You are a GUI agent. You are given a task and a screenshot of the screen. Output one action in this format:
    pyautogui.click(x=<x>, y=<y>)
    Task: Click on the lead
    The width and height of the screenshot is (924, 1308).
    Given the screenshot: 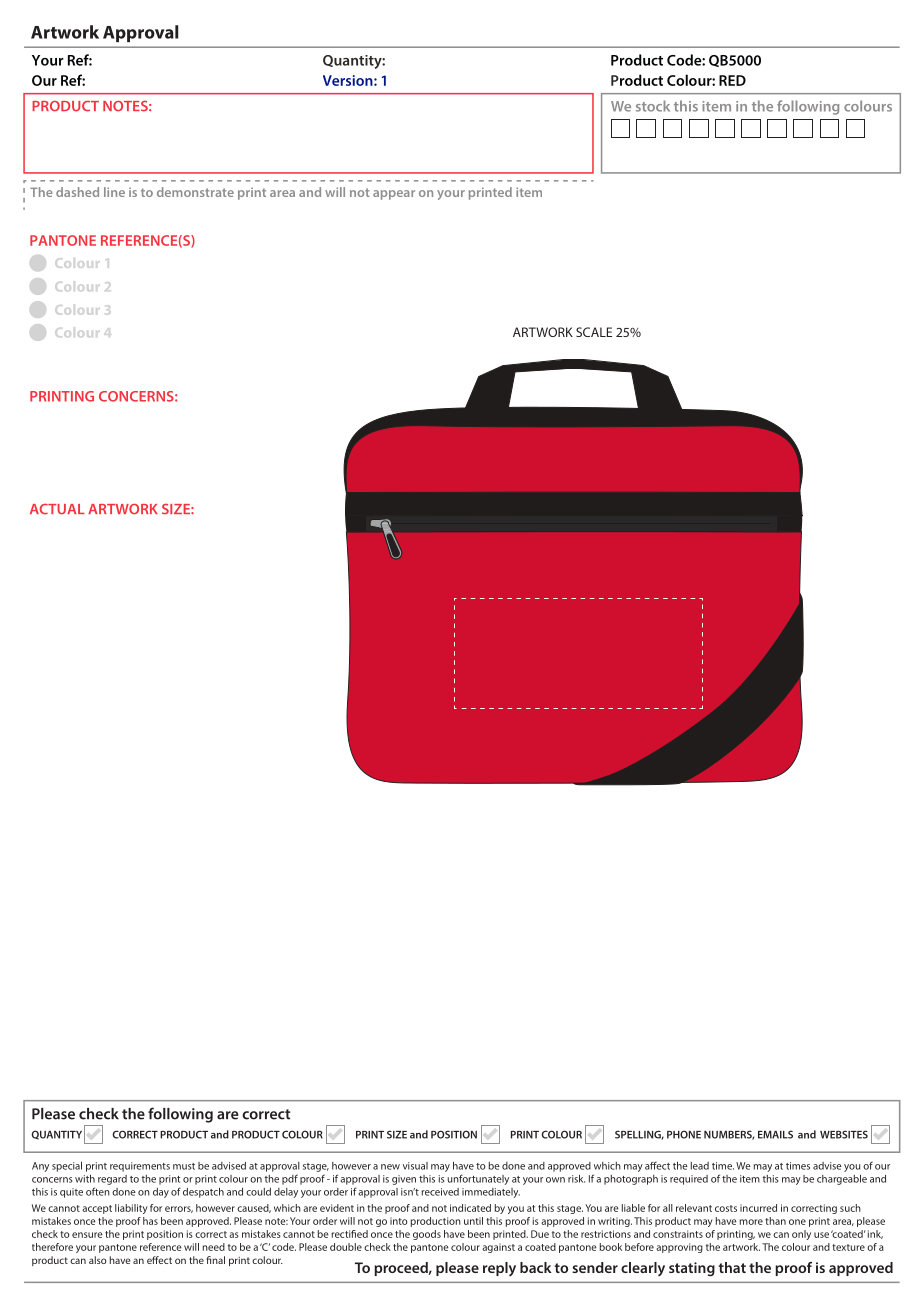 What is the action you would take?
    pyautogui.click(x=700, y=1166)
